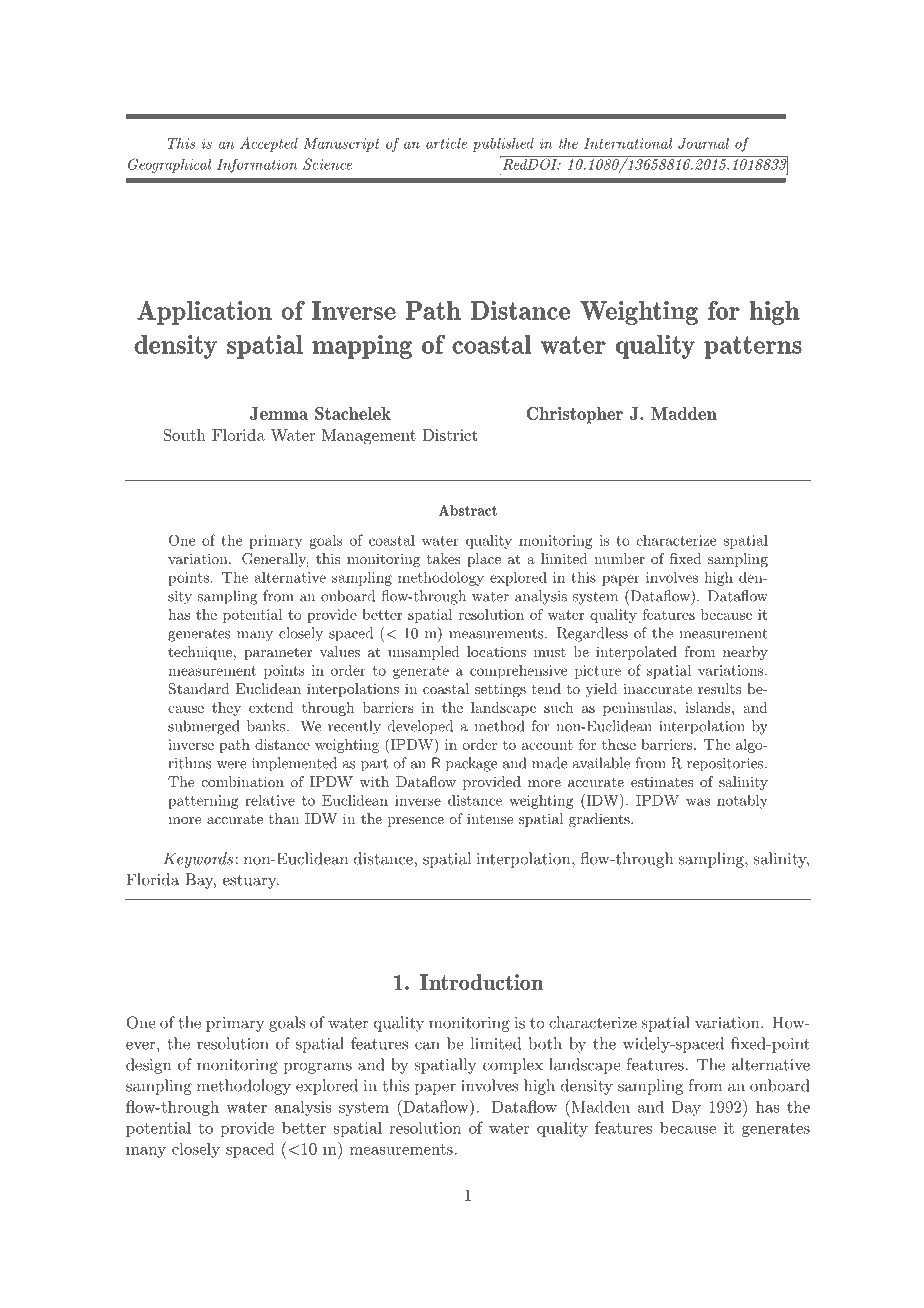 This image has height=1308, width=924. Describe the element at coordinates (148, 1066) in the image. I see `design` at that location.
